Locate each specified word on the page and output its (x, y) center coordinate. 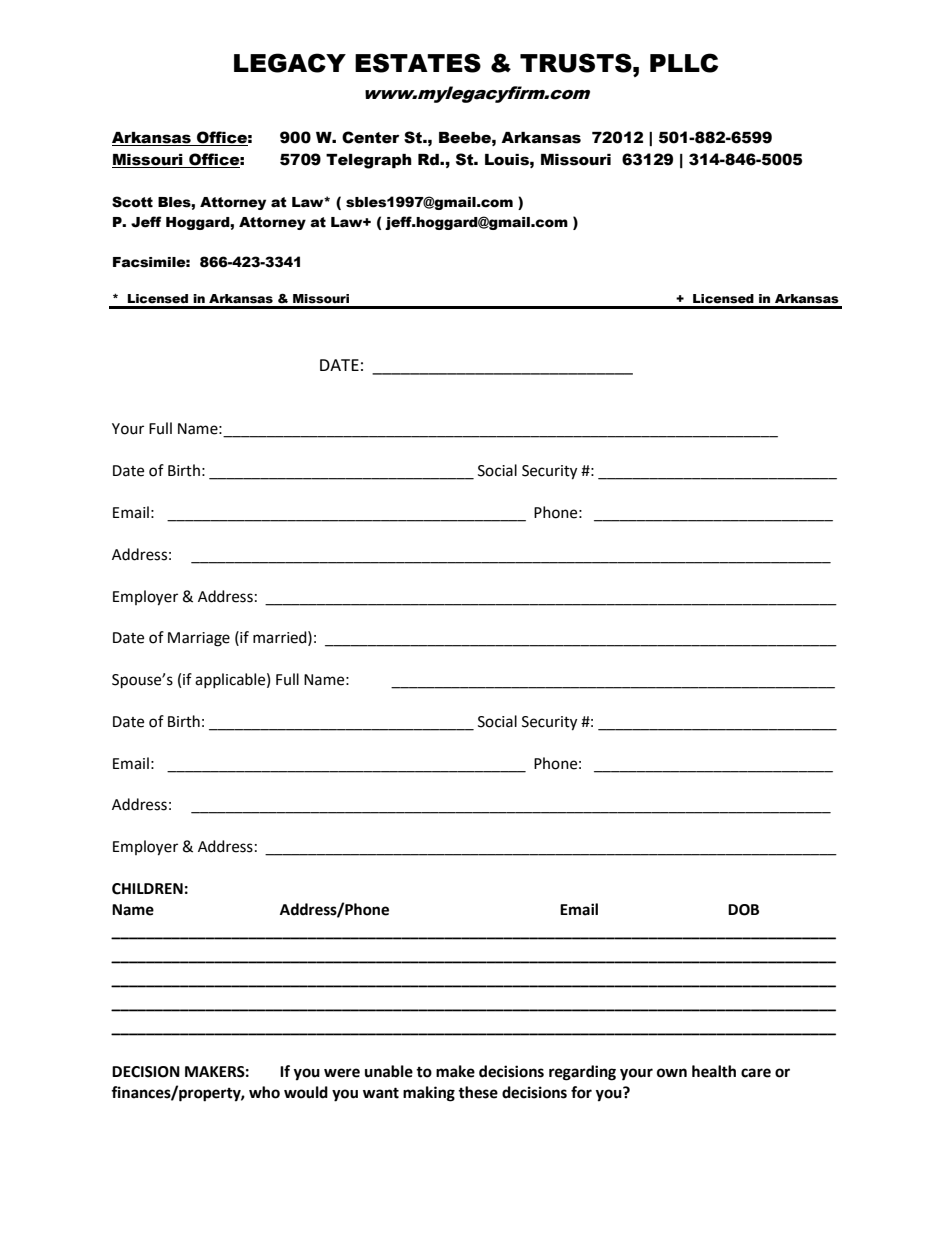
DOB (743, 910)
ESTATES (418, 63)
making (429, 1094)
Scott (132, 202)
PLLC (684, 63)
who (264, 1092)
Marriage (199, 639)
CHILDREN (147, 889)
